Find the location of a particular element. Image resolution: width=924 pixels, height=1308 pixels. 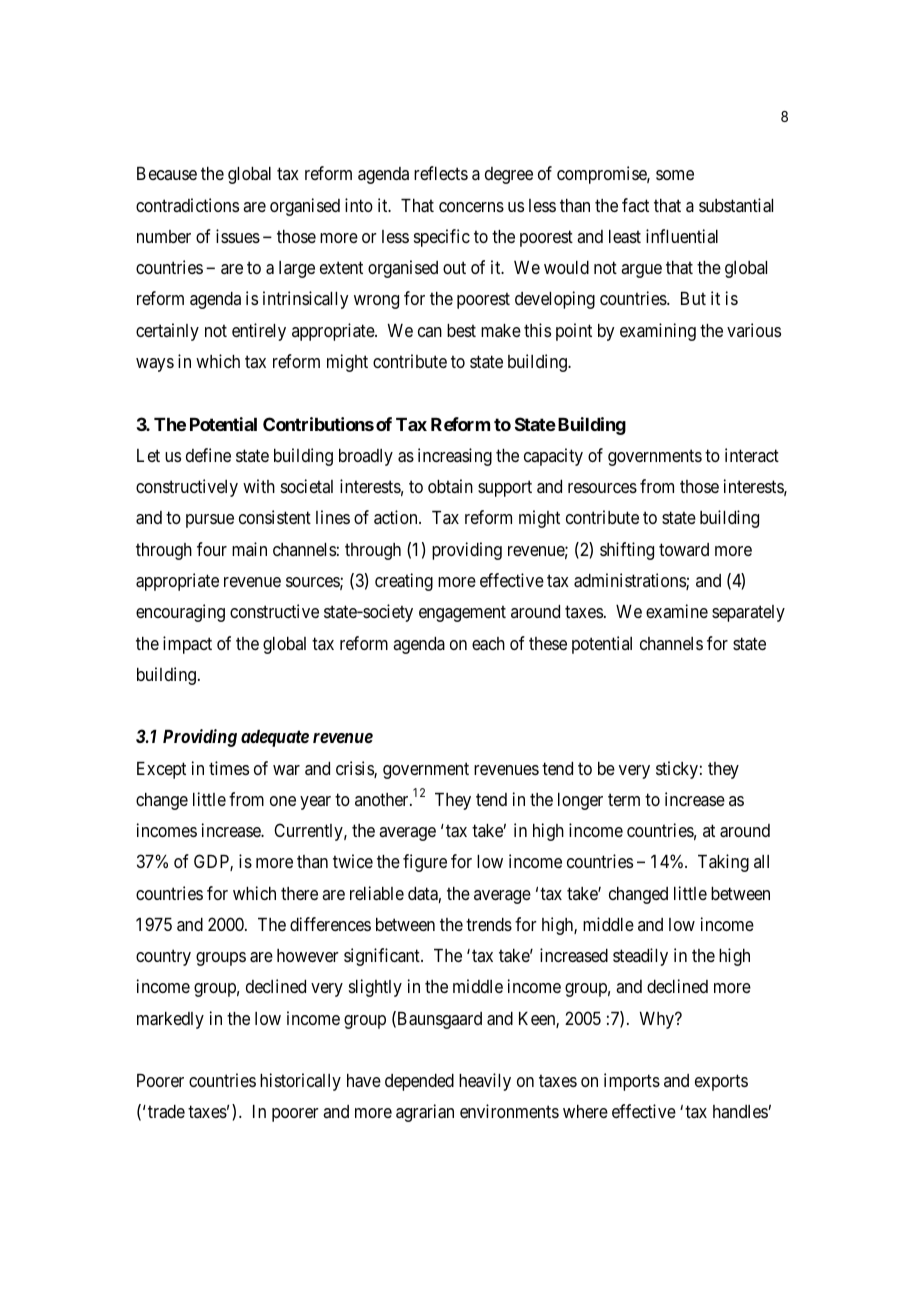

there is located at coordinates (299, 893).
